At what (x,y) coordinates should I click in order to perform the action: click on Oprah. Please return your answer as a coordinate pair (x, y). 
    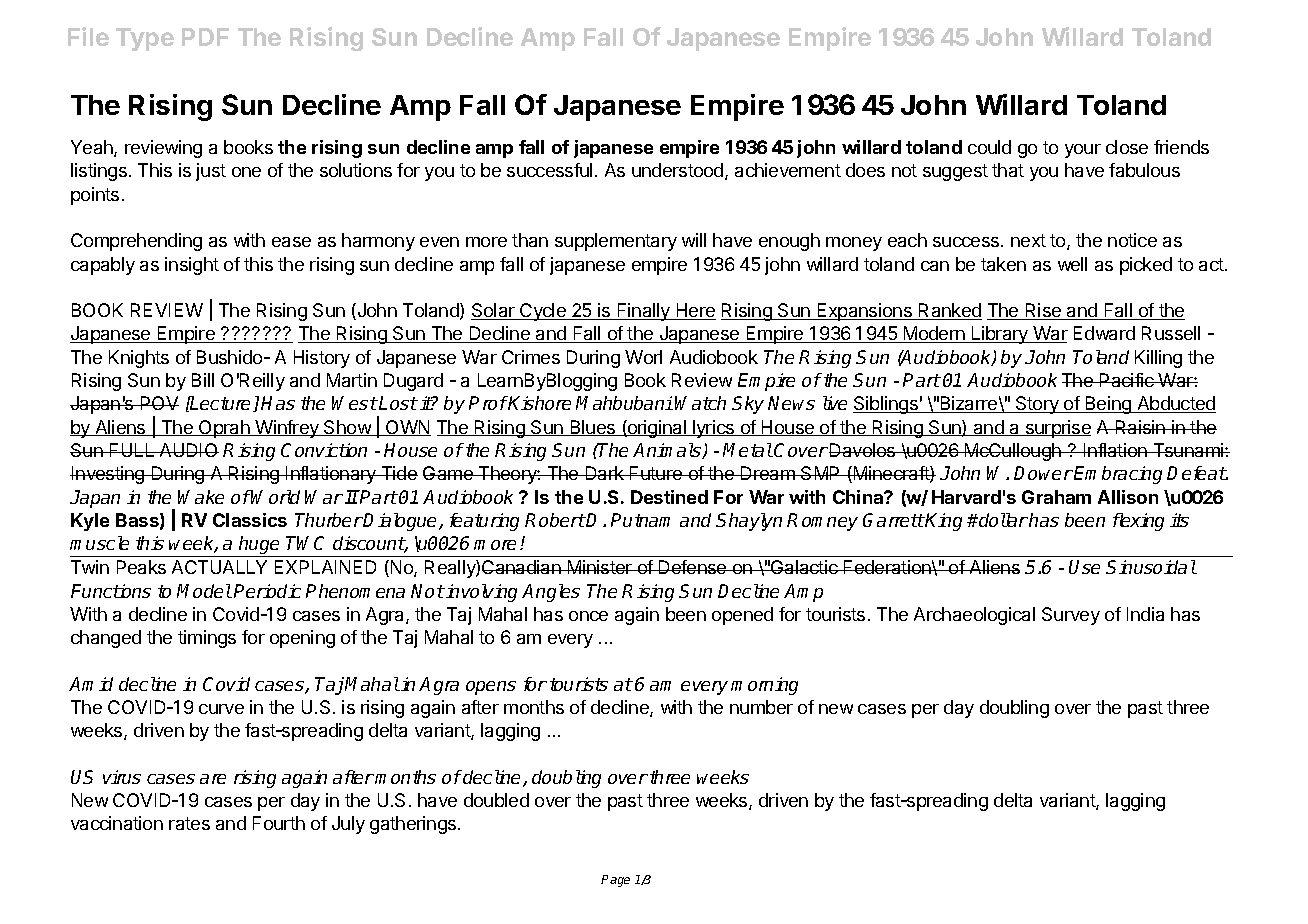
    Looking at the image, I should click on (224, 429).
